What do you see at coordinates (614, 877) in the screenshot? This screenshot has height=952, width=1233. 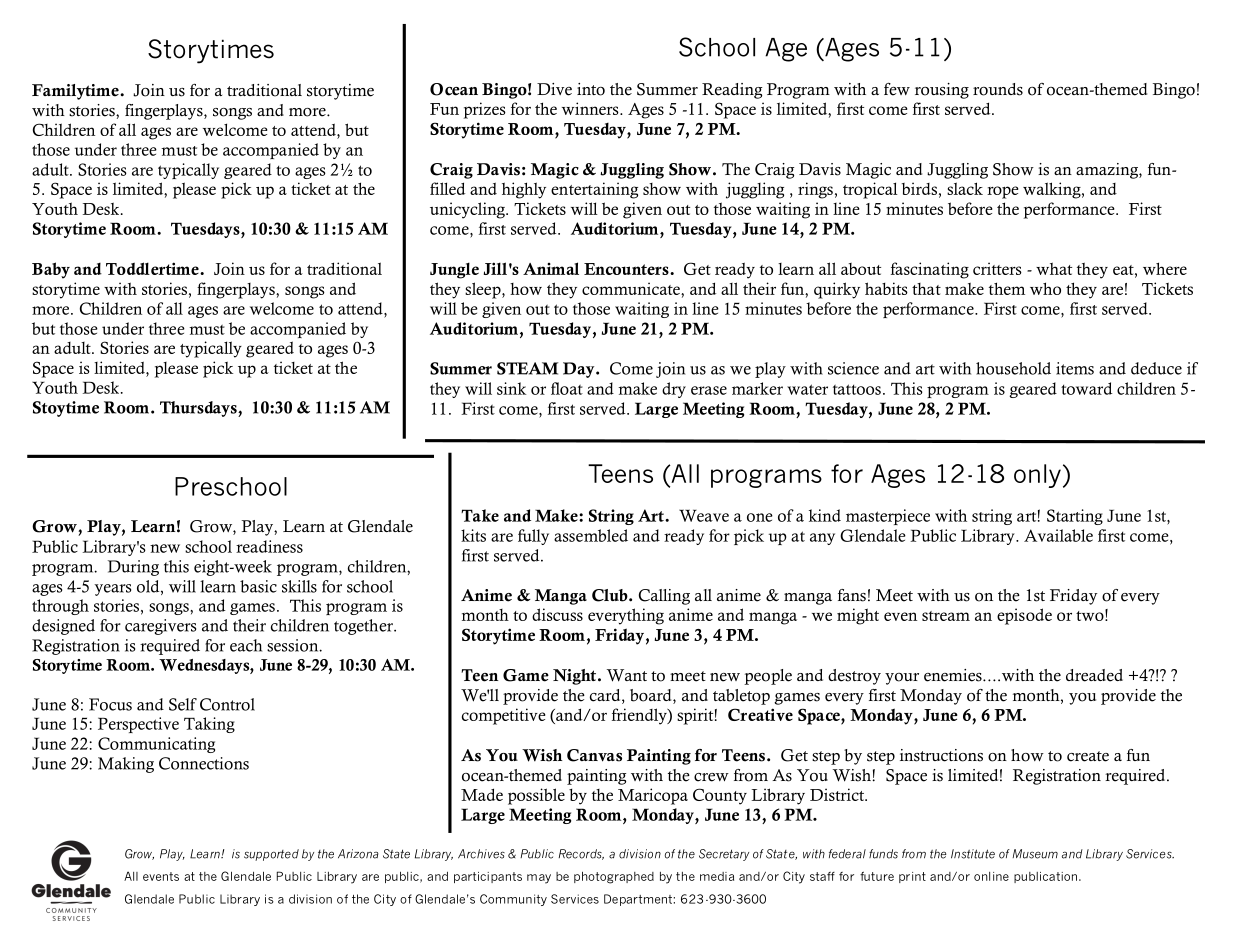 I see `photographed` at bounding box center [614, 877].
